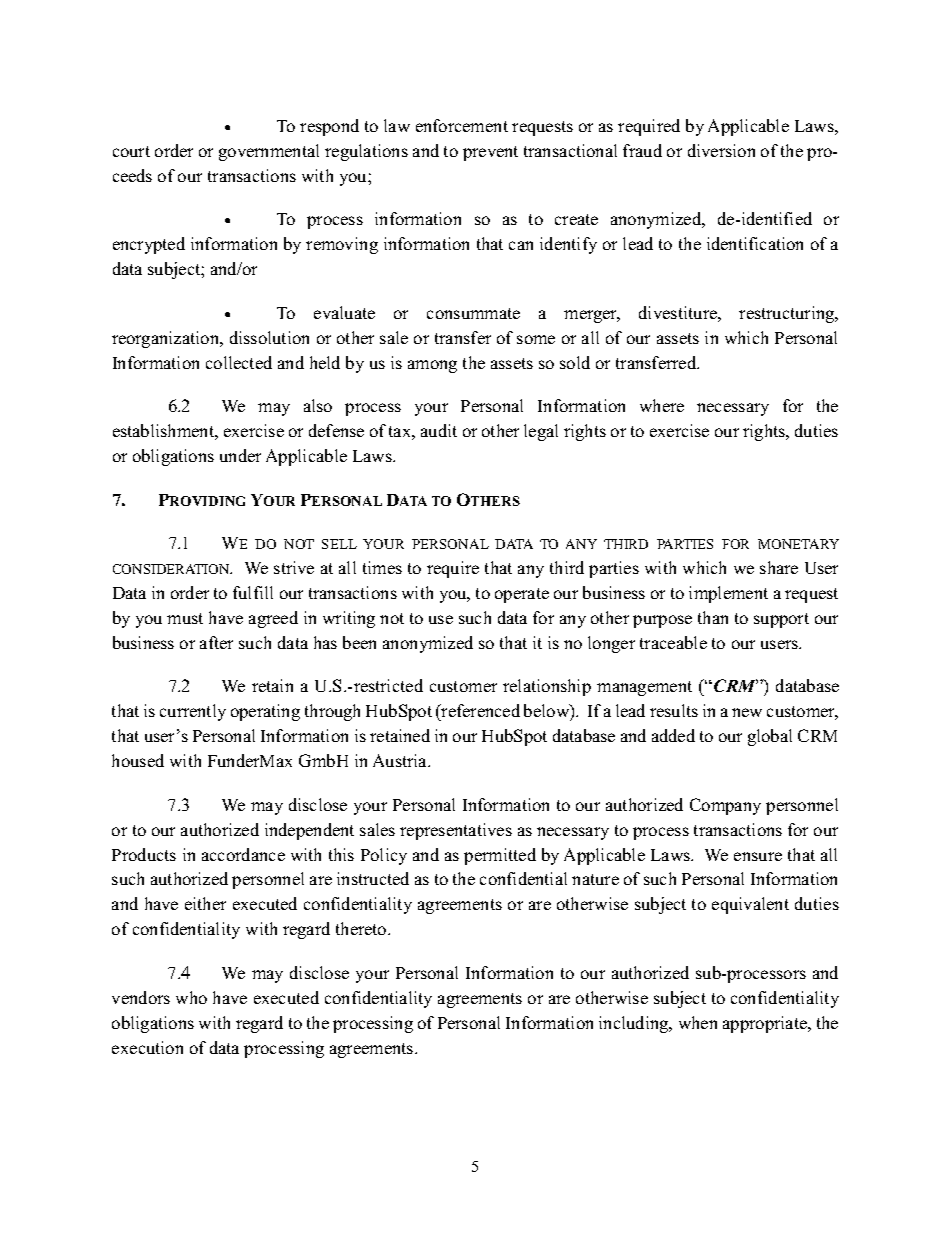 Image resolution: width=952 pixels, height=1233 pixels. I want to click on prevent, so click(490, 153).
